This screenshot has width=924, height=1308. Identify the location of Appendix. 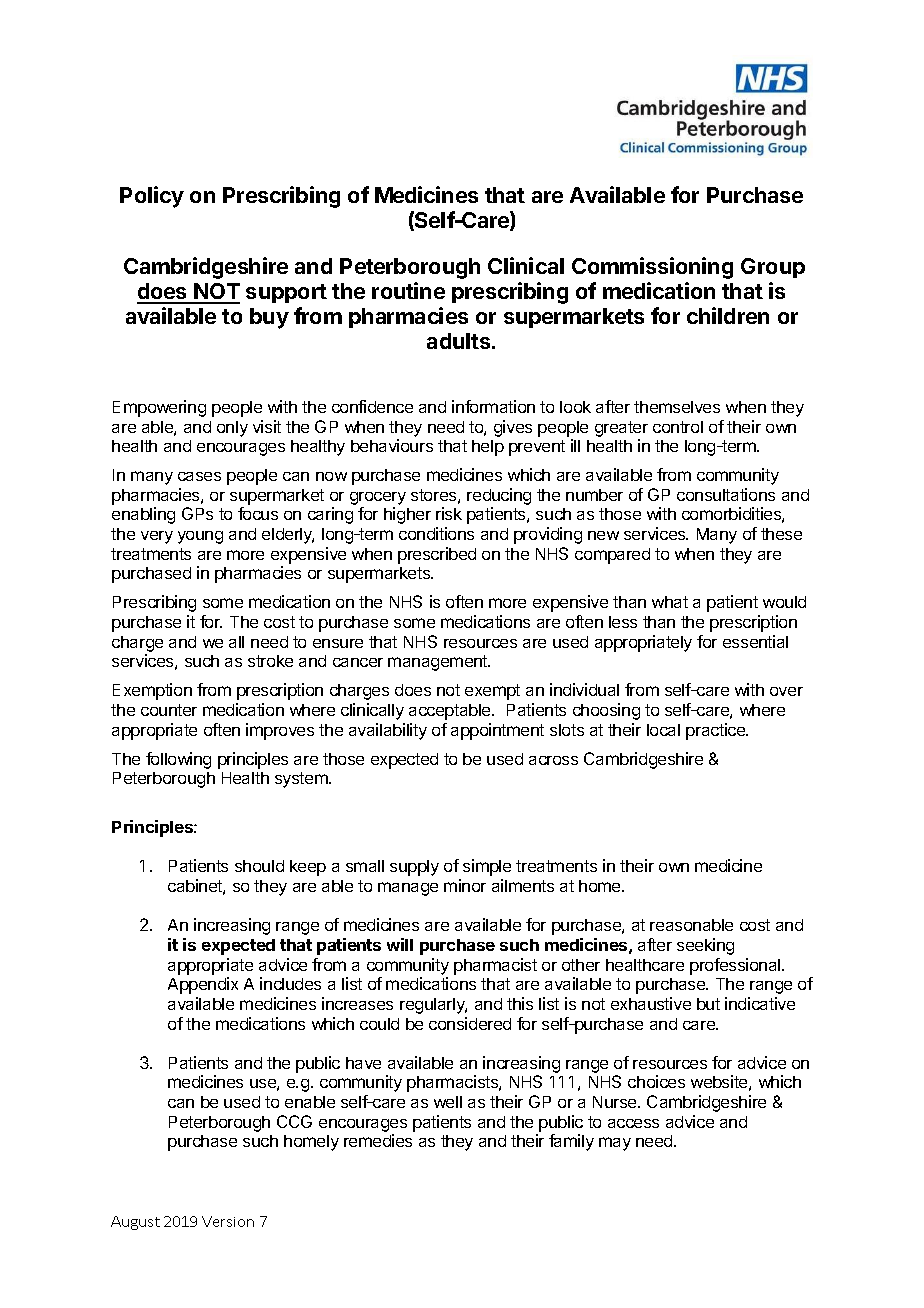
(203, 985).
